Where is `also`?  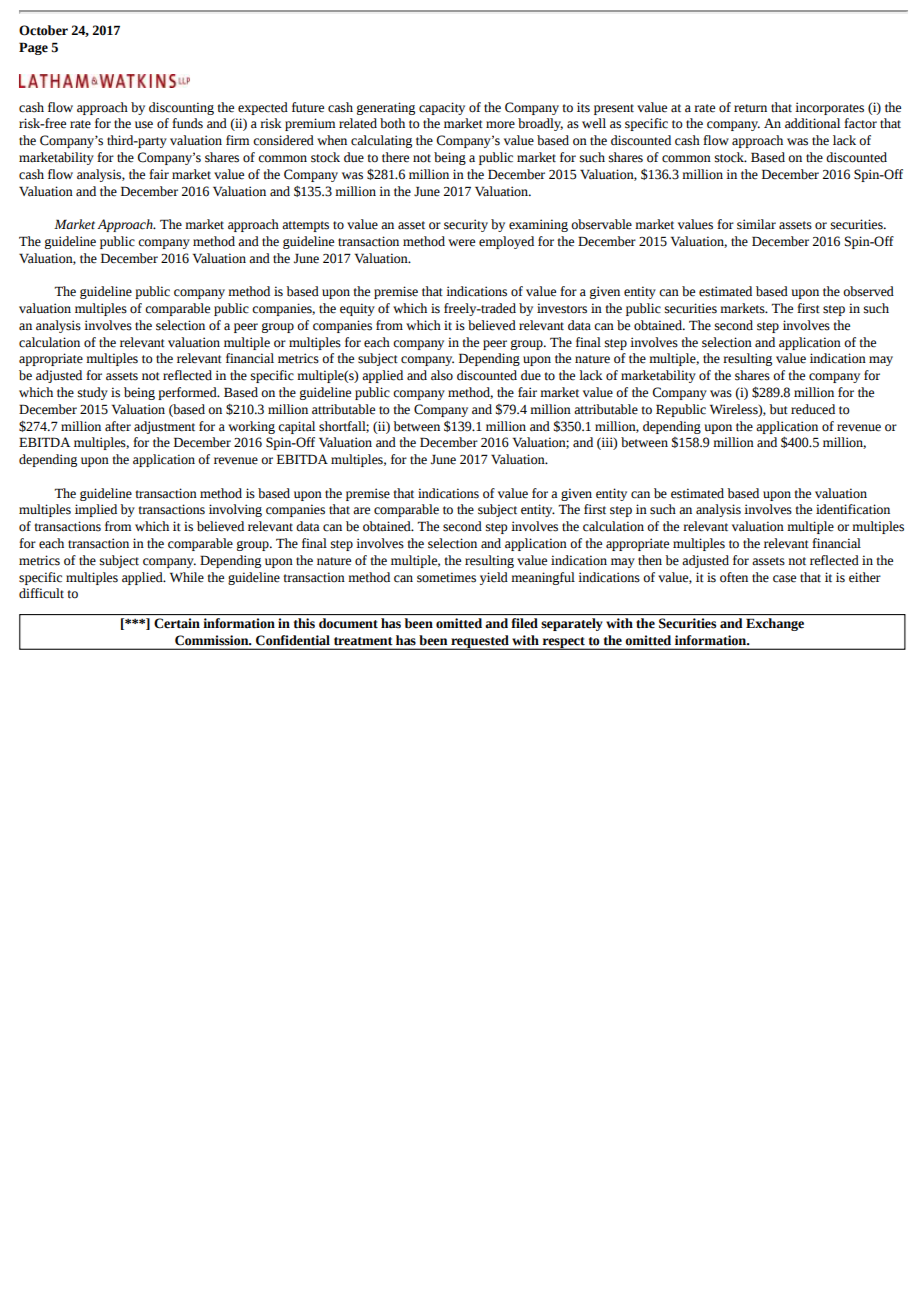
also is located at coordinates (442, 375).
